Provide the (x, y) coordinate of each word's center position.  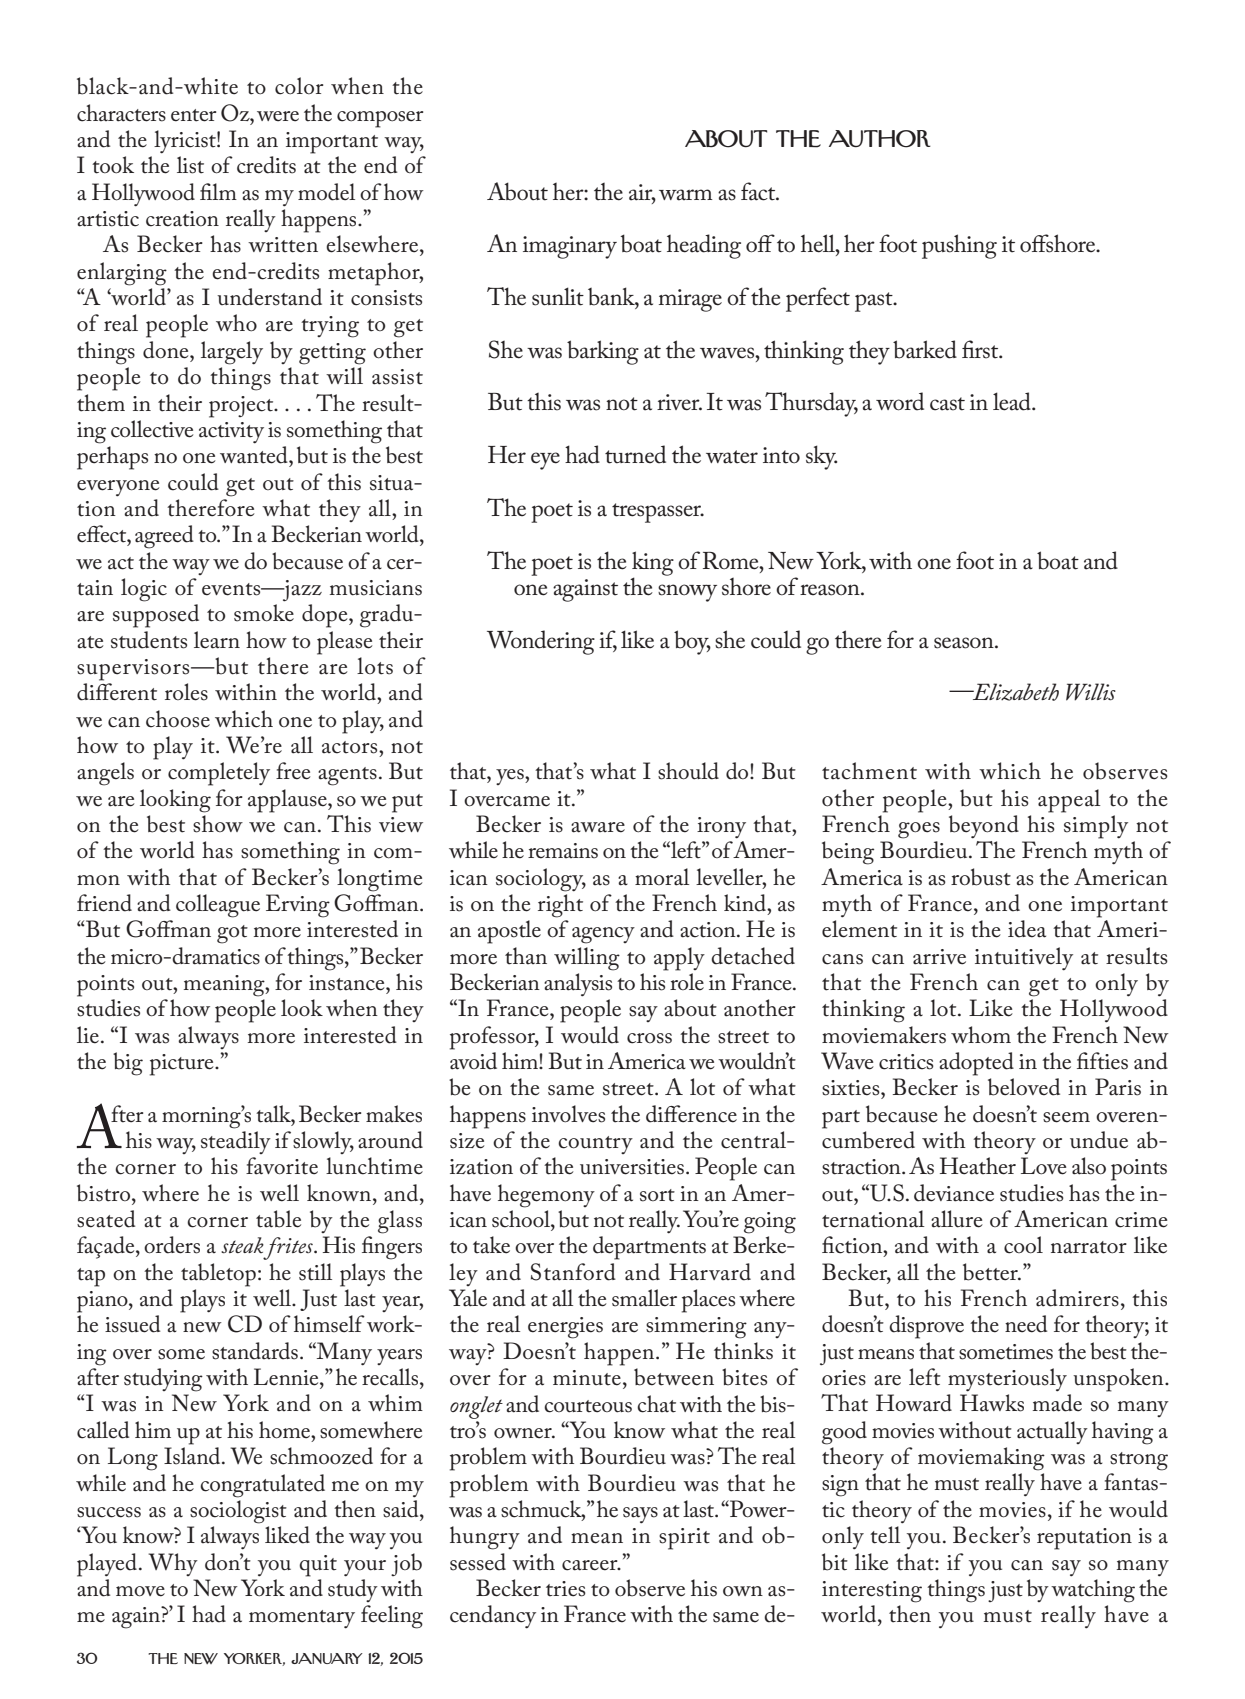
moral (662, 877)
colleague (218, 906)
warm (685, 195)
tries (566, 1589)
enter (193, 115)
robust (981, 877)
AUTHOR (880, 139)
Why (173, 1564)
